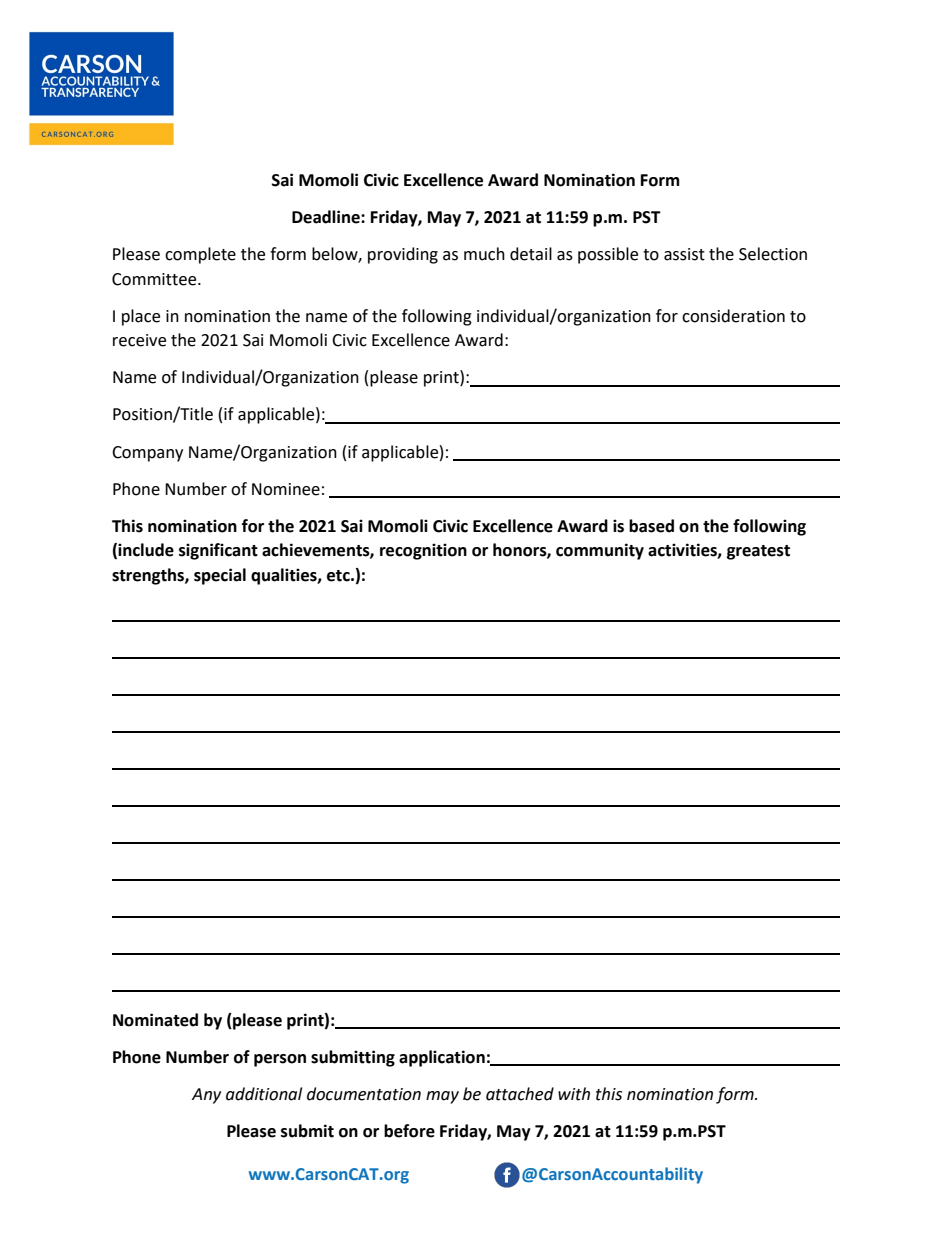 The width and height of the page is (952, 1233). I want to click on based, so click(651, 526).
